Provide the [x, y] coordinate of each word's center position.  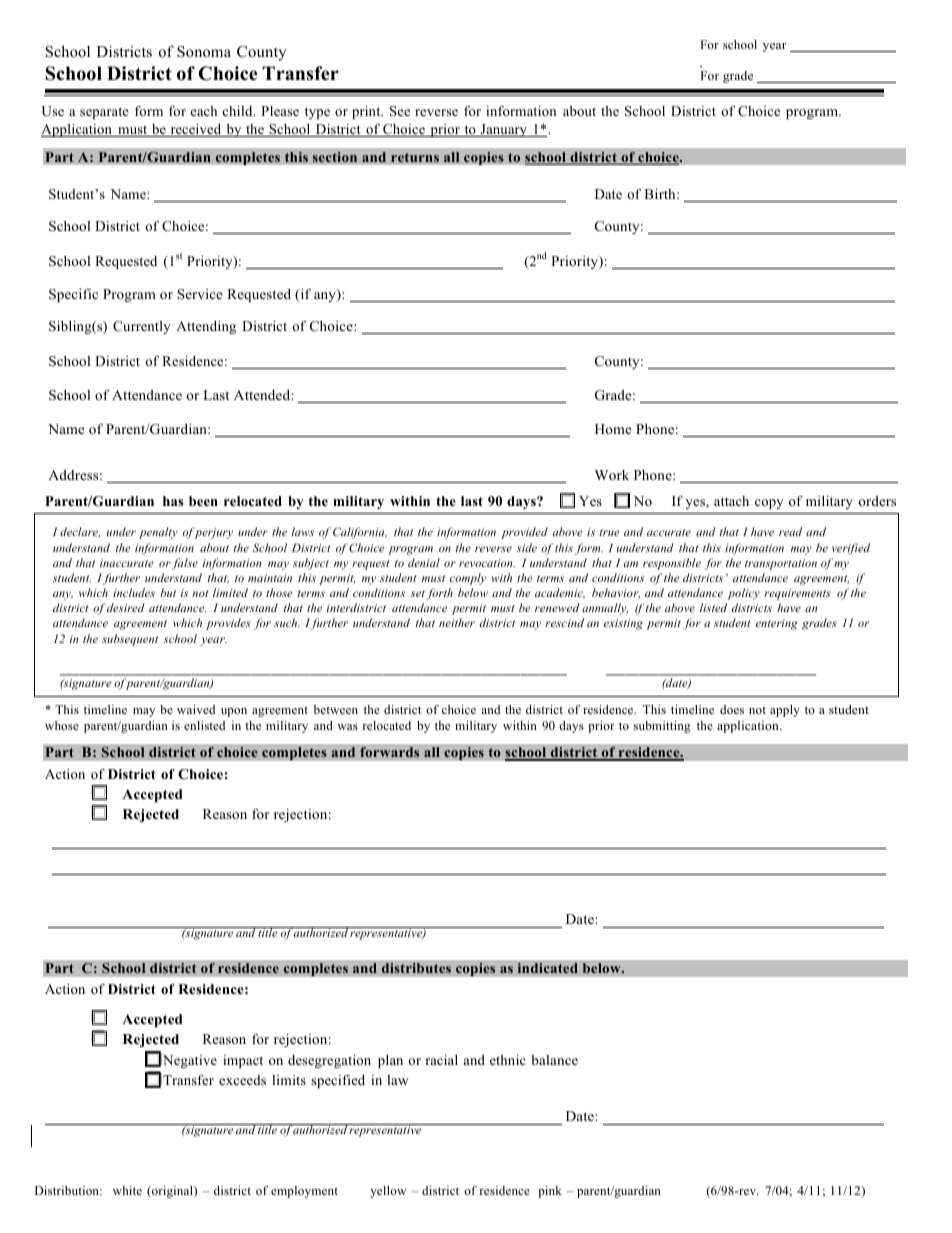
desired [126, 607]
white [127, 1190]
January [503, 130]
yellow [388, 1192]
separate [104, 113]
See [400, 111]
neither [457, 622]
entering [777, 624]
